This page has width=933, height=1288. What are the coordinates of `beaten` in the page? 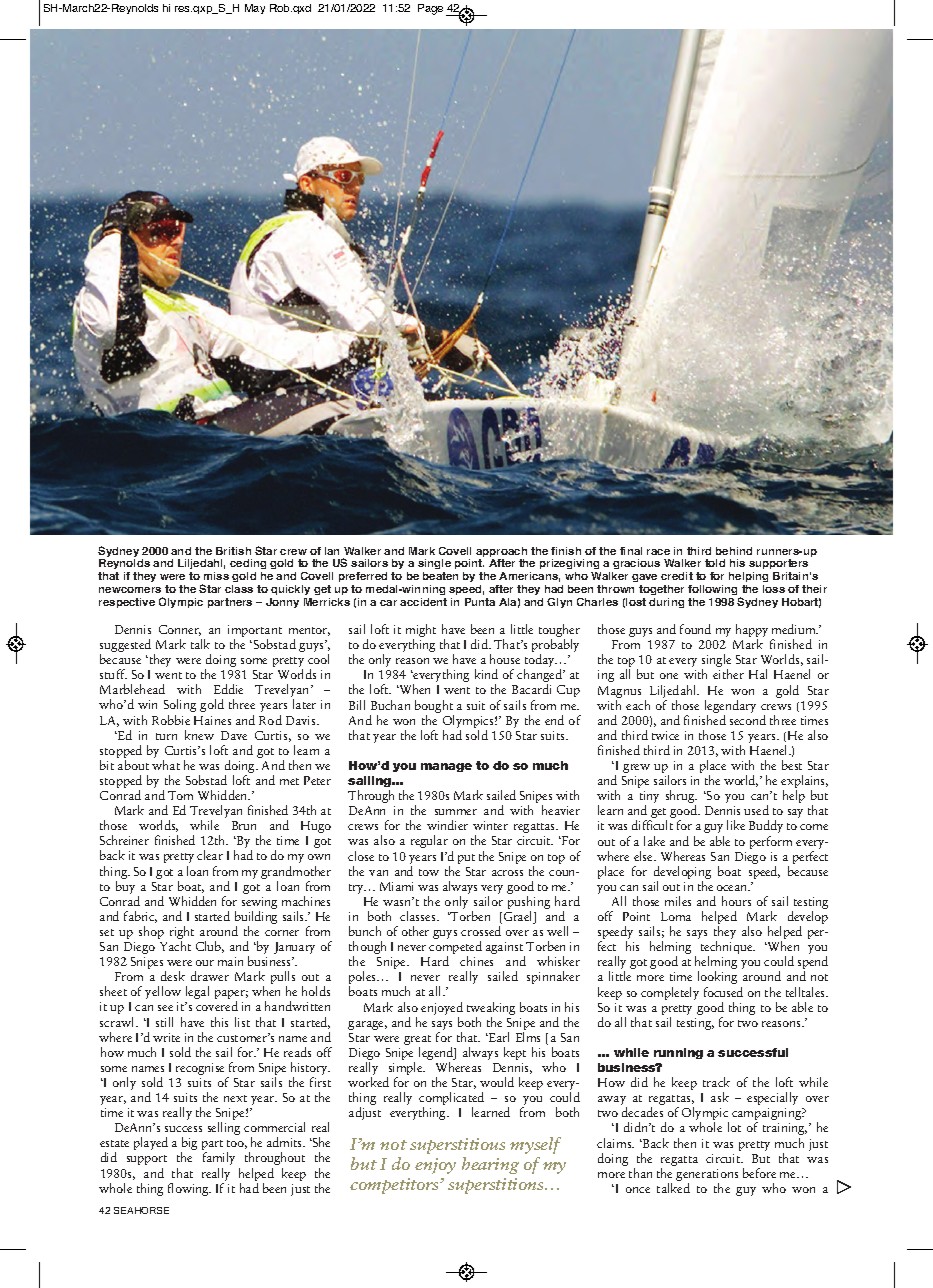 It's located at (440, 576).
